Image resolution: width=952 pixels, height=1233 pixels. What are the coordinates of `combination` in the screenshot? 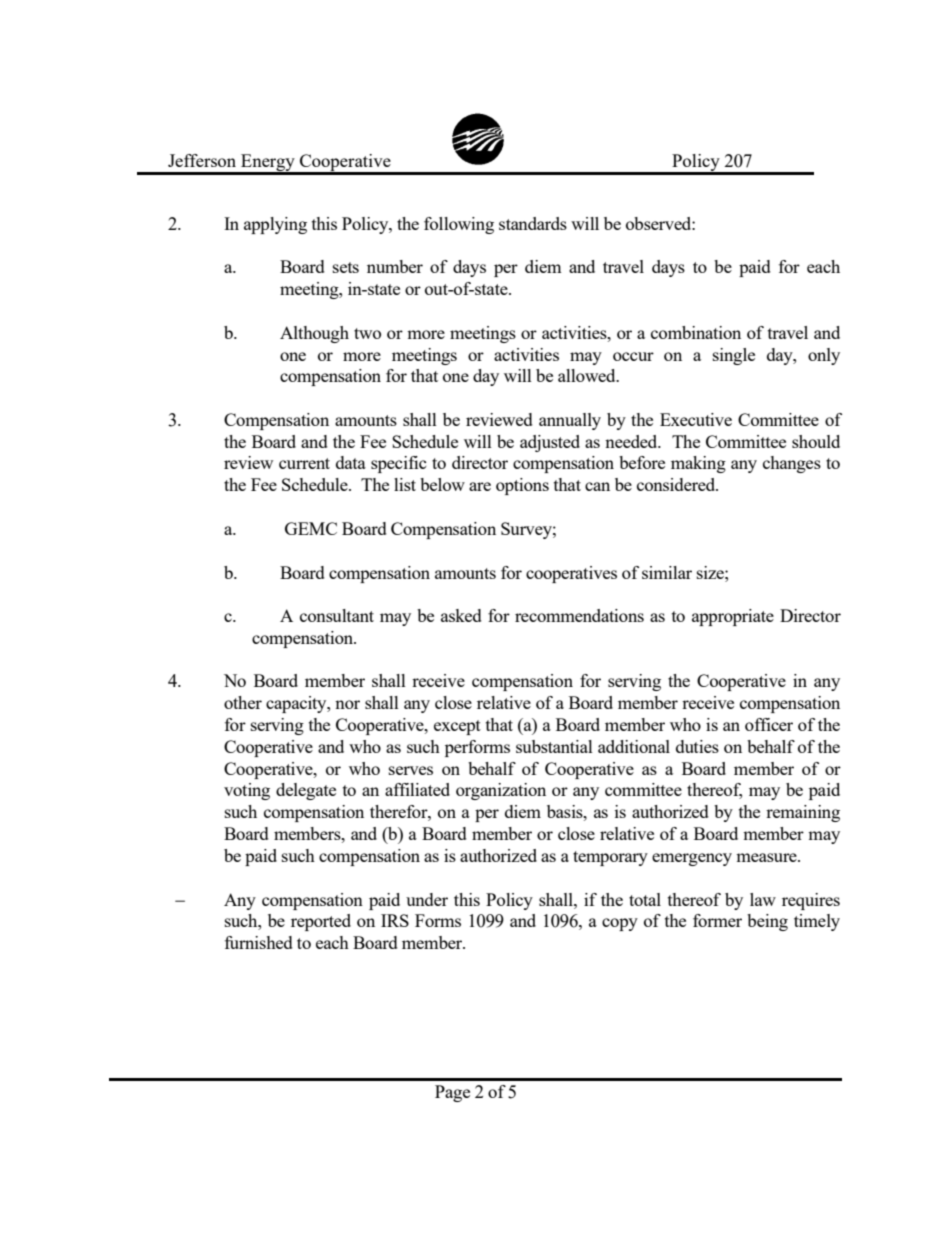 It's located at (696, 332).
